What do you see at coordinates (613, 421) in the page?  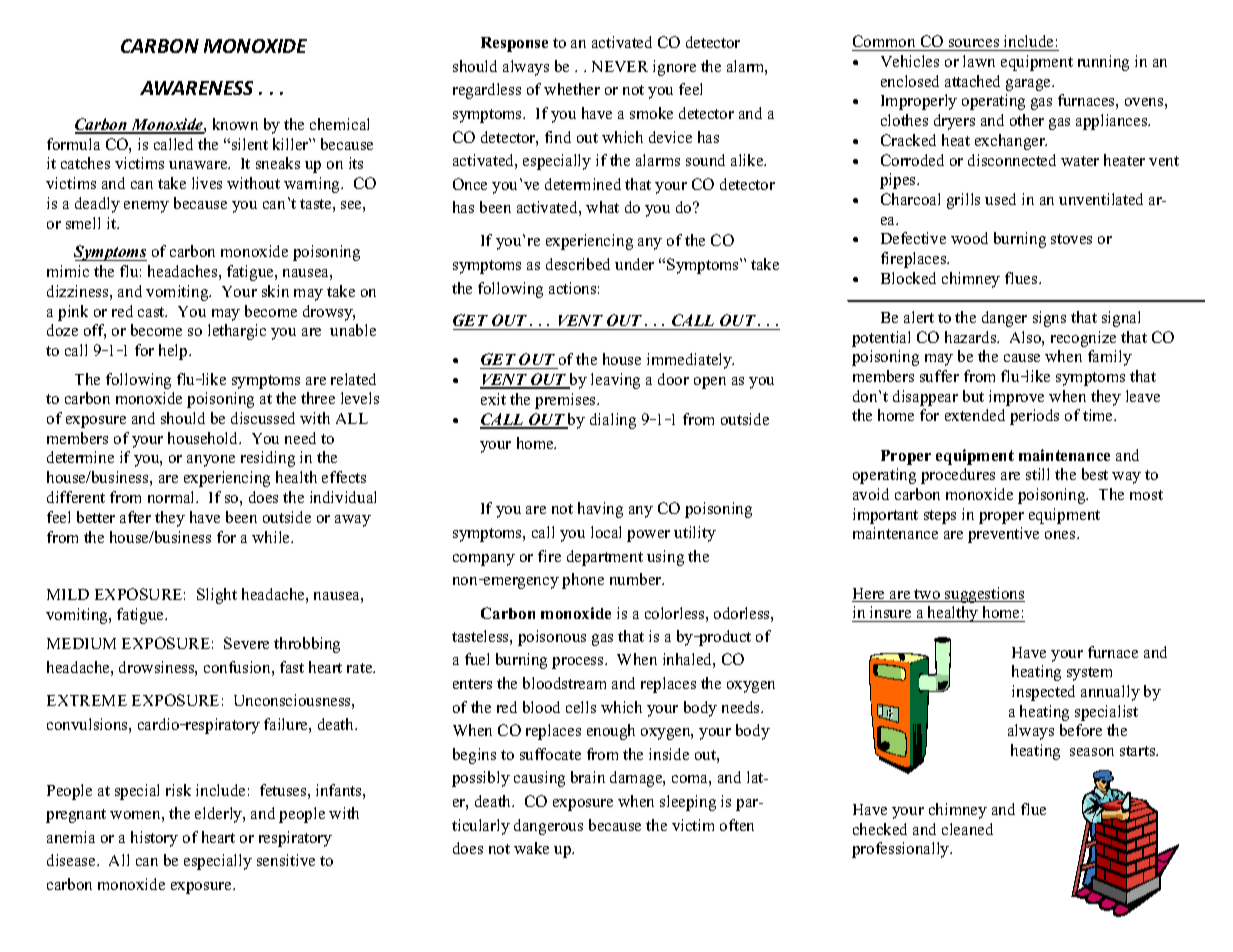 I see `dialing` at bounding box center [613, 421].
